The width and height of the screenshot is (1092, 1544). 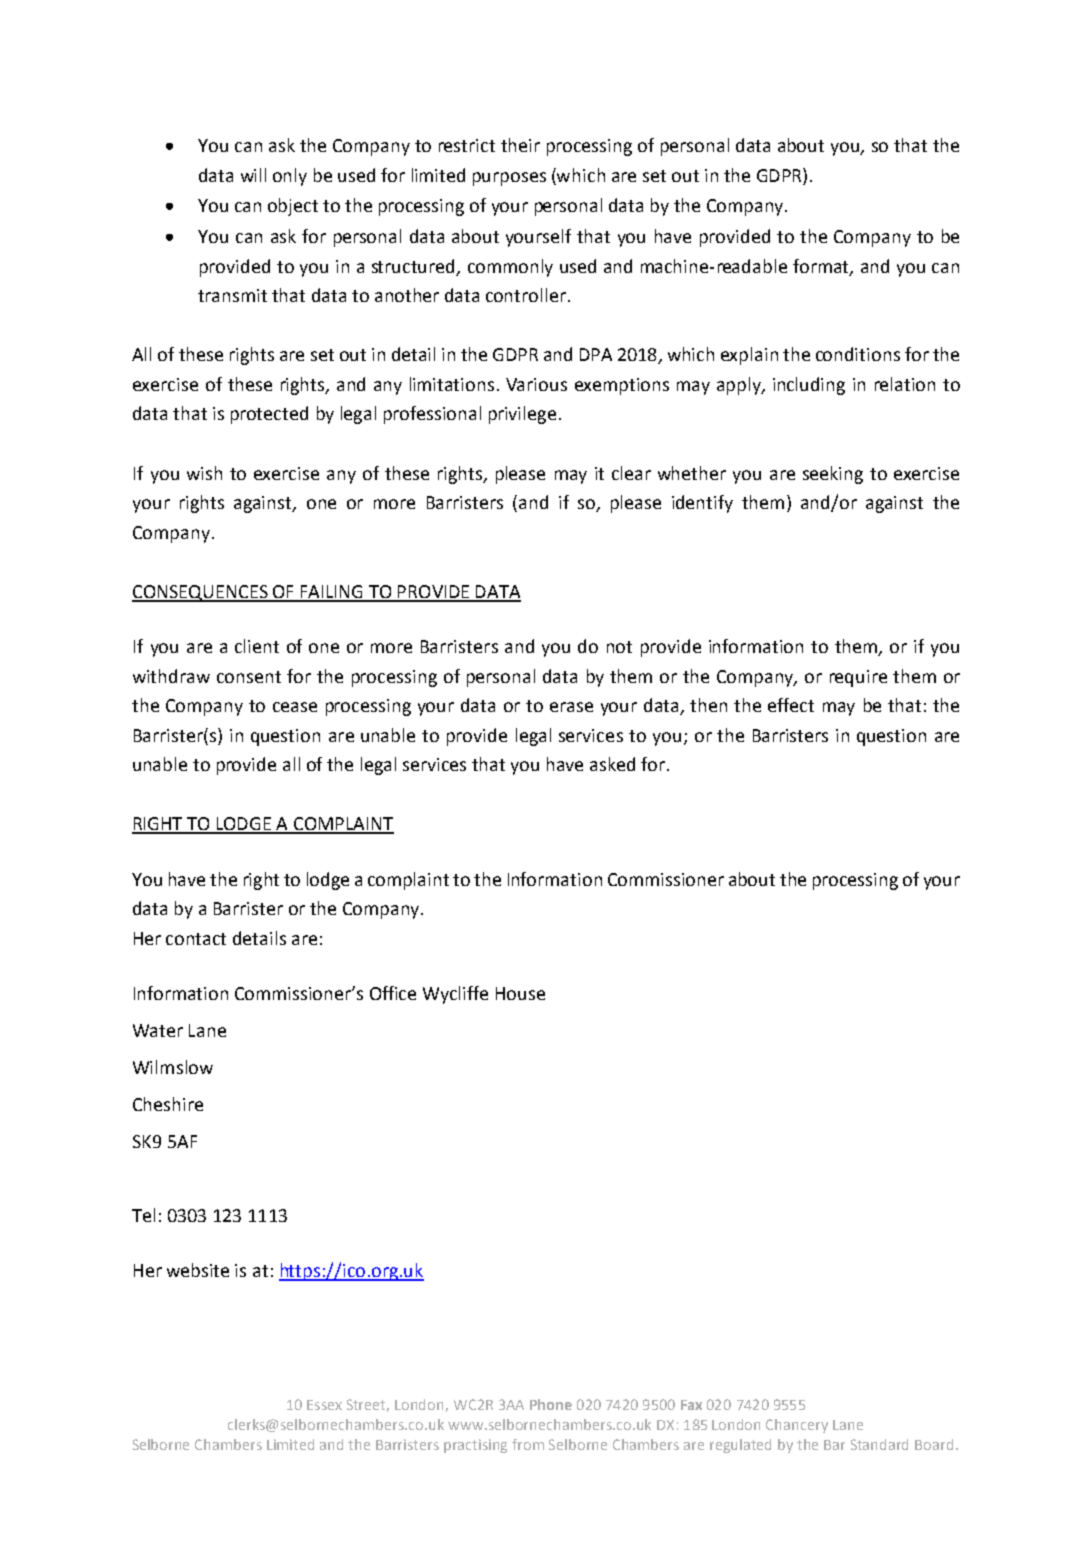 I want to click on House, so click(x=520, y=993).
